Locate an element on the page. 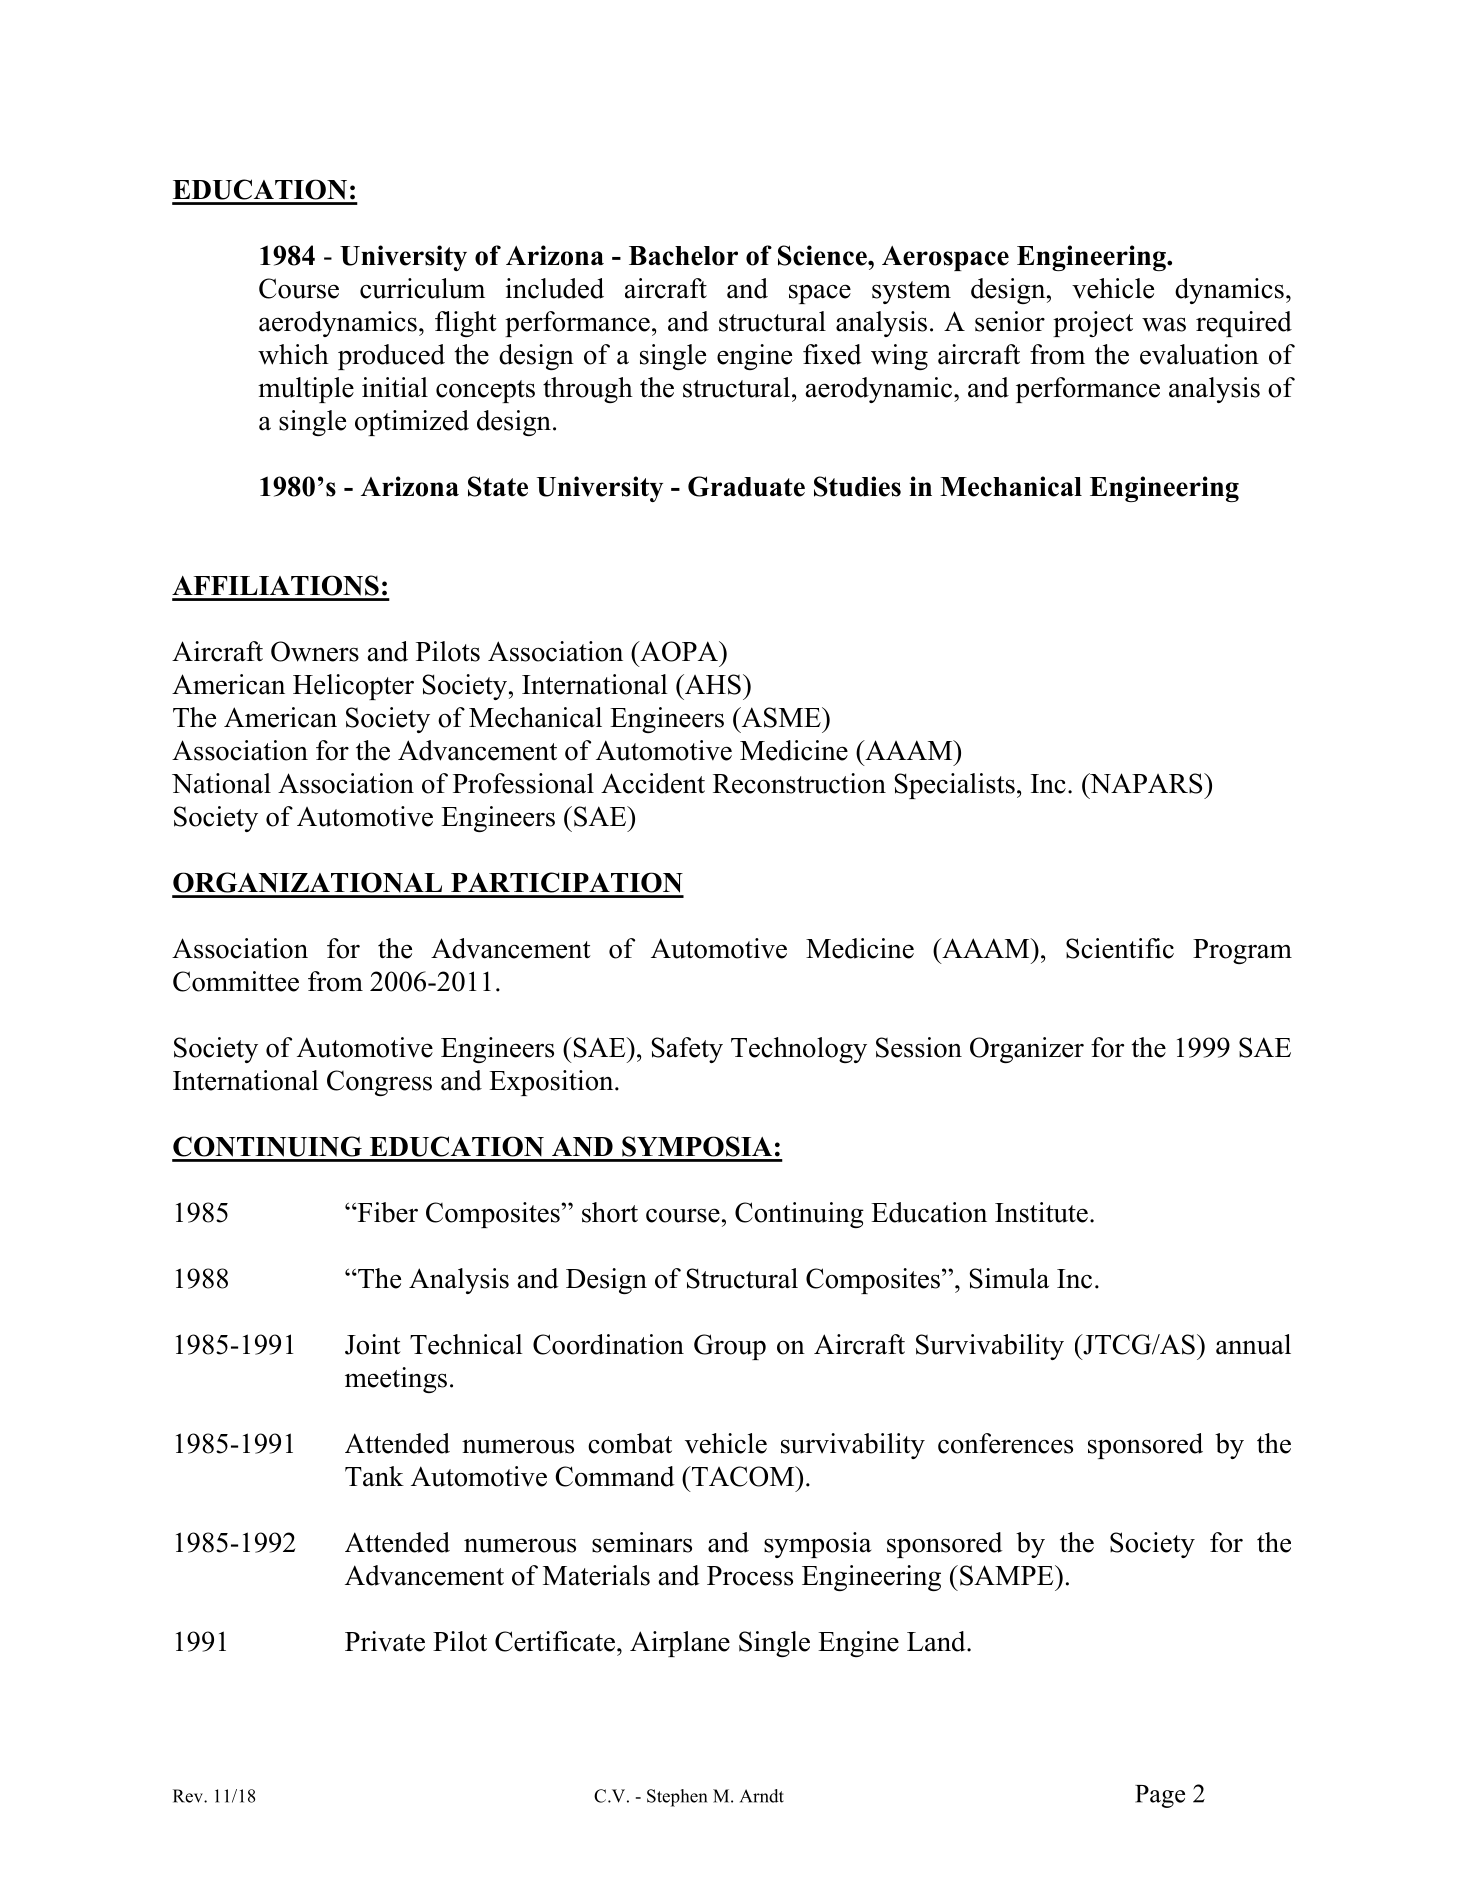  which is located at coordinates (293, 354).
